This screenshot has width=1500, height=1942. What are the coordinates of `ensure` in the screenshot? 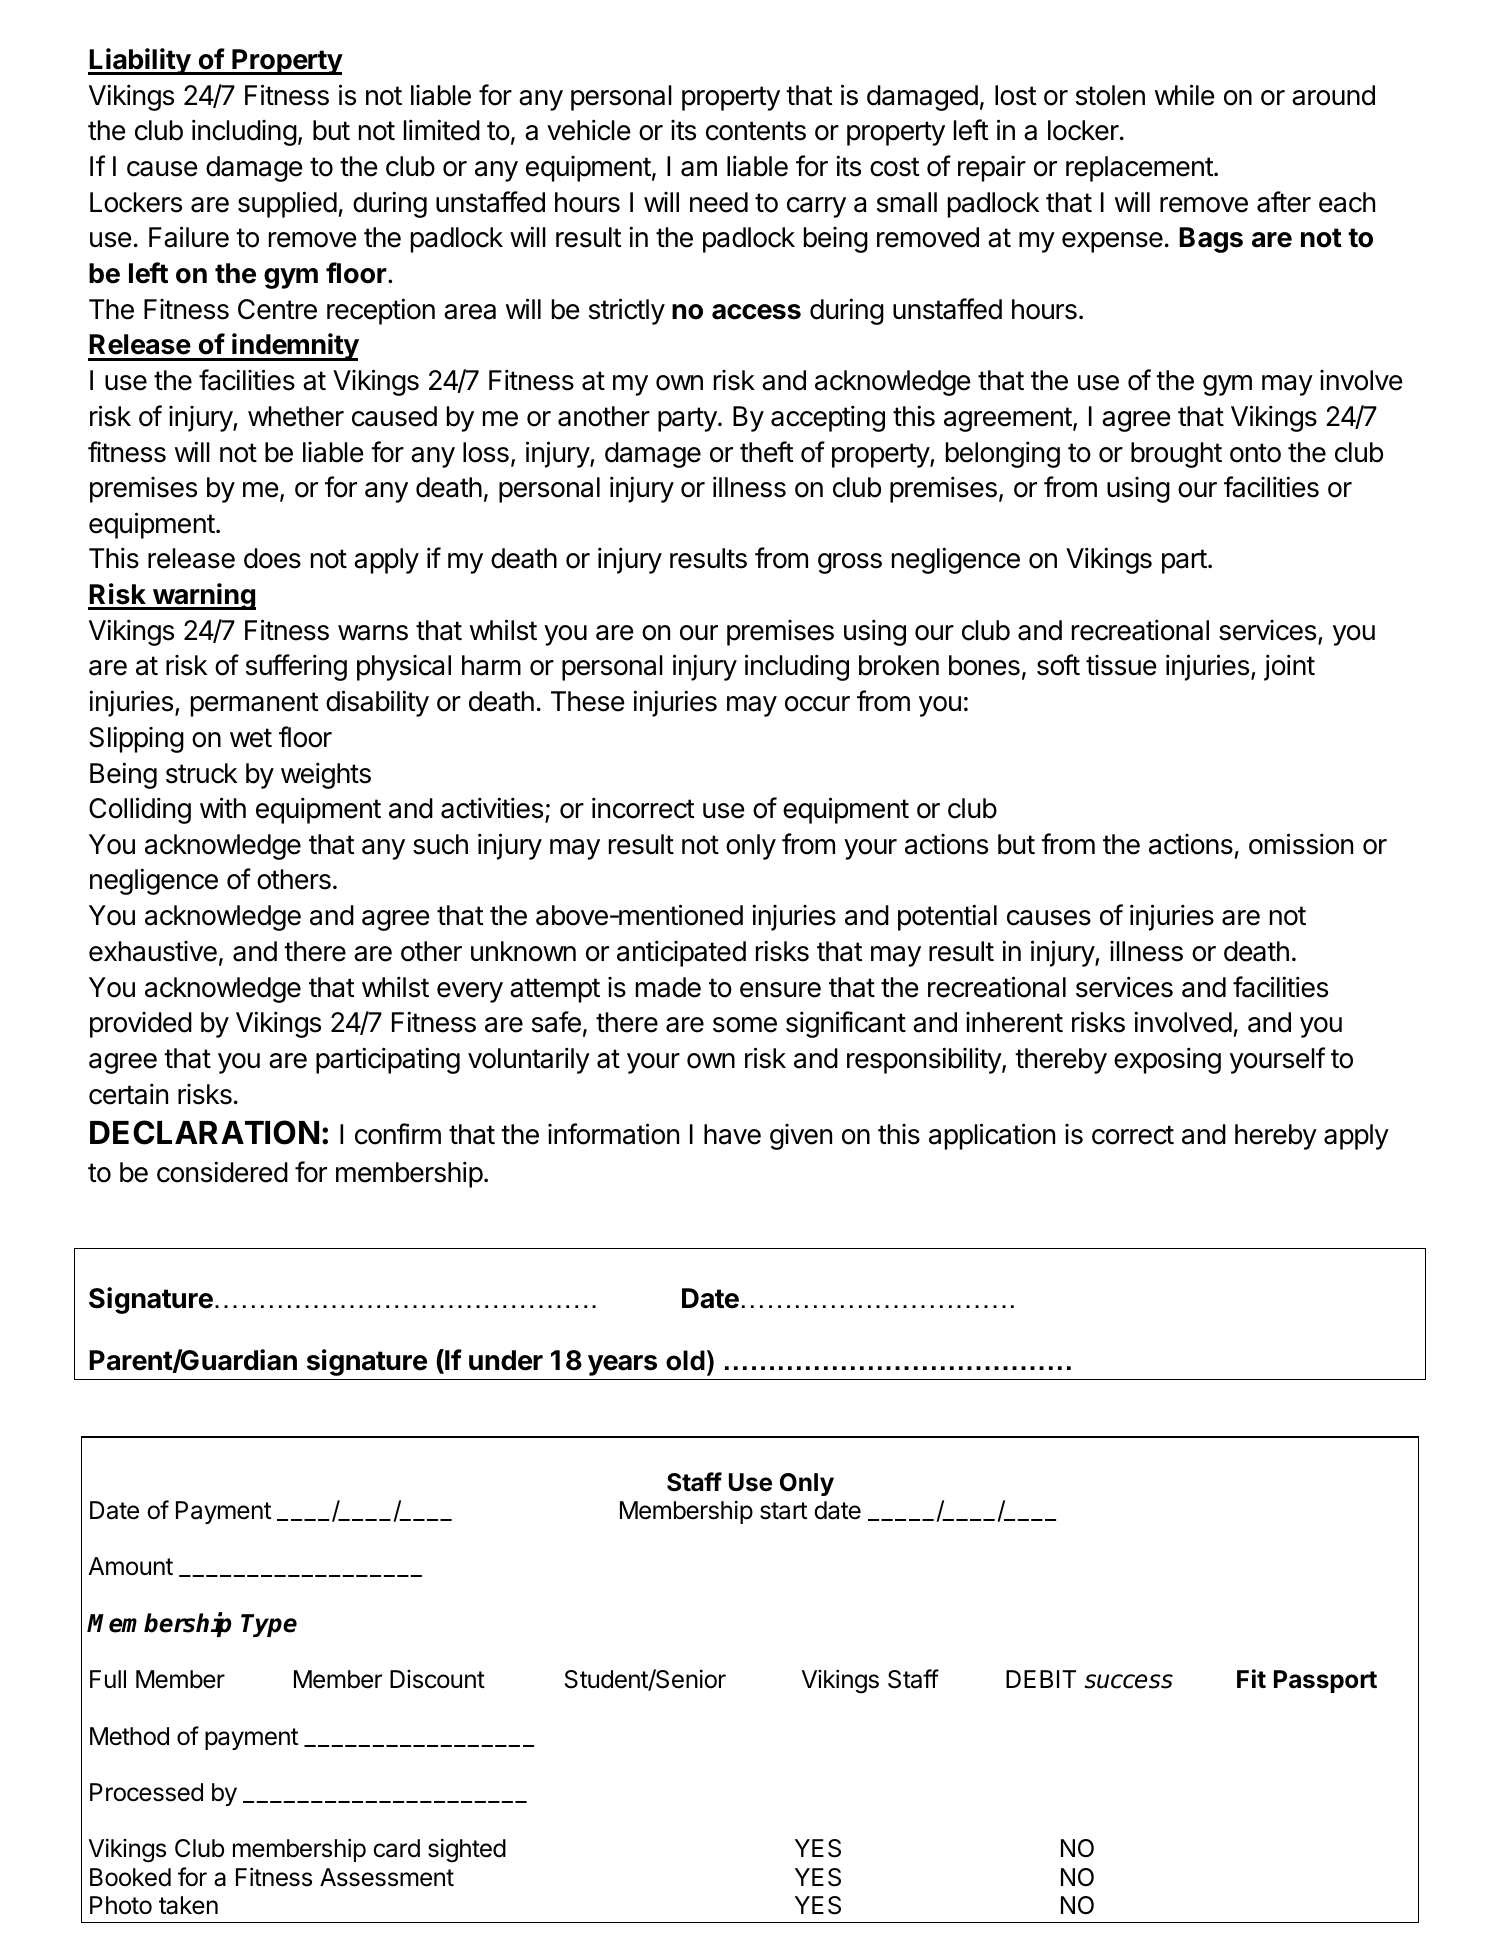 It's located at (780, 990).
